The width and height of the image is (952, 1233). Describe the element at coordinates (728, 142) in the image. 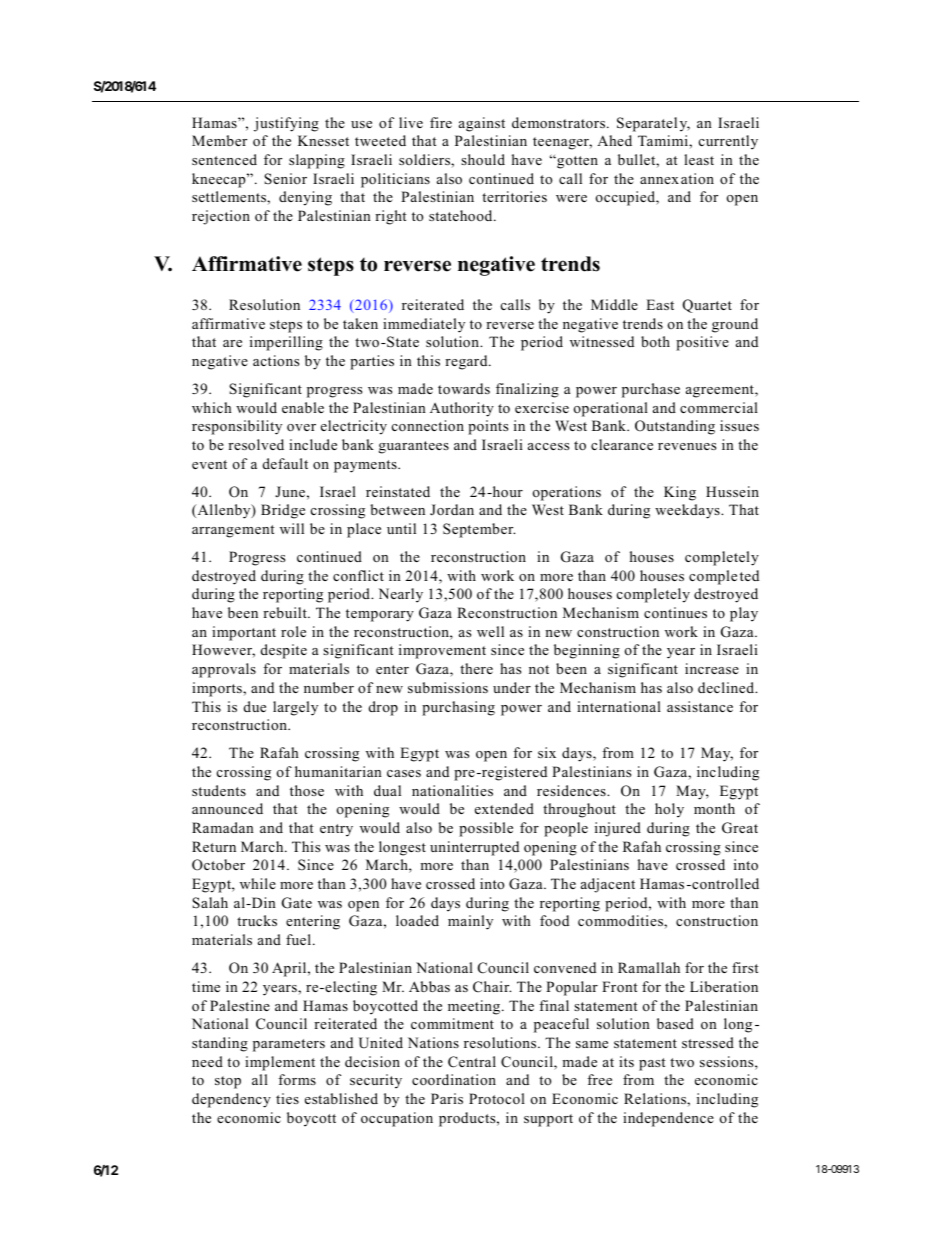

I see `currently` at that location.
